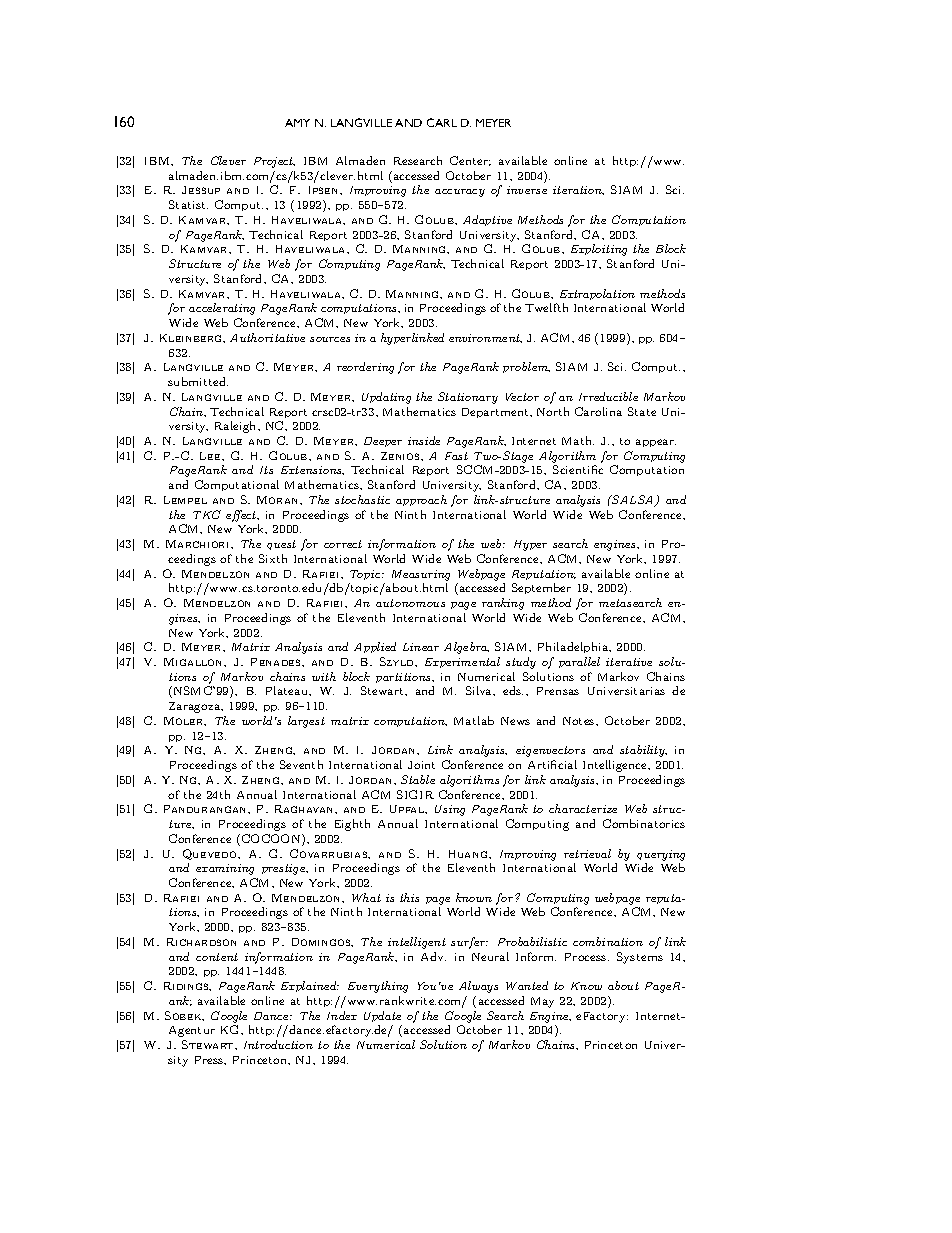 This page has width=952, height=1233. I want to click on Project, so click(274, 162).
